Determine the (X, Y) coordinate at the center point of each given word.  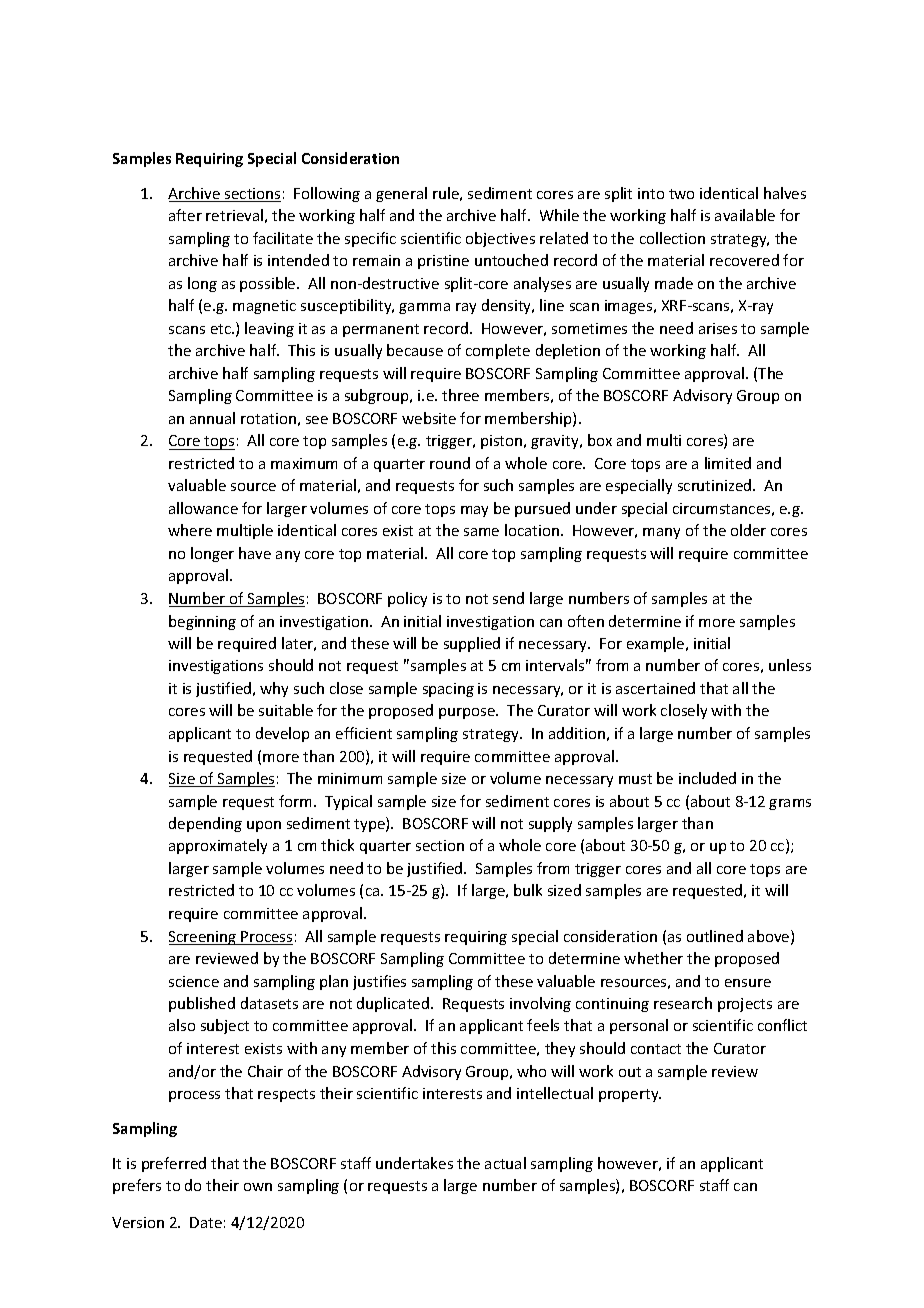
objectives (500, 239)
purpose (468, 713)
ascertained (655, 688)
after (185, 215)
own (258, 1187)
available (745, 215)
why (274, 689)
